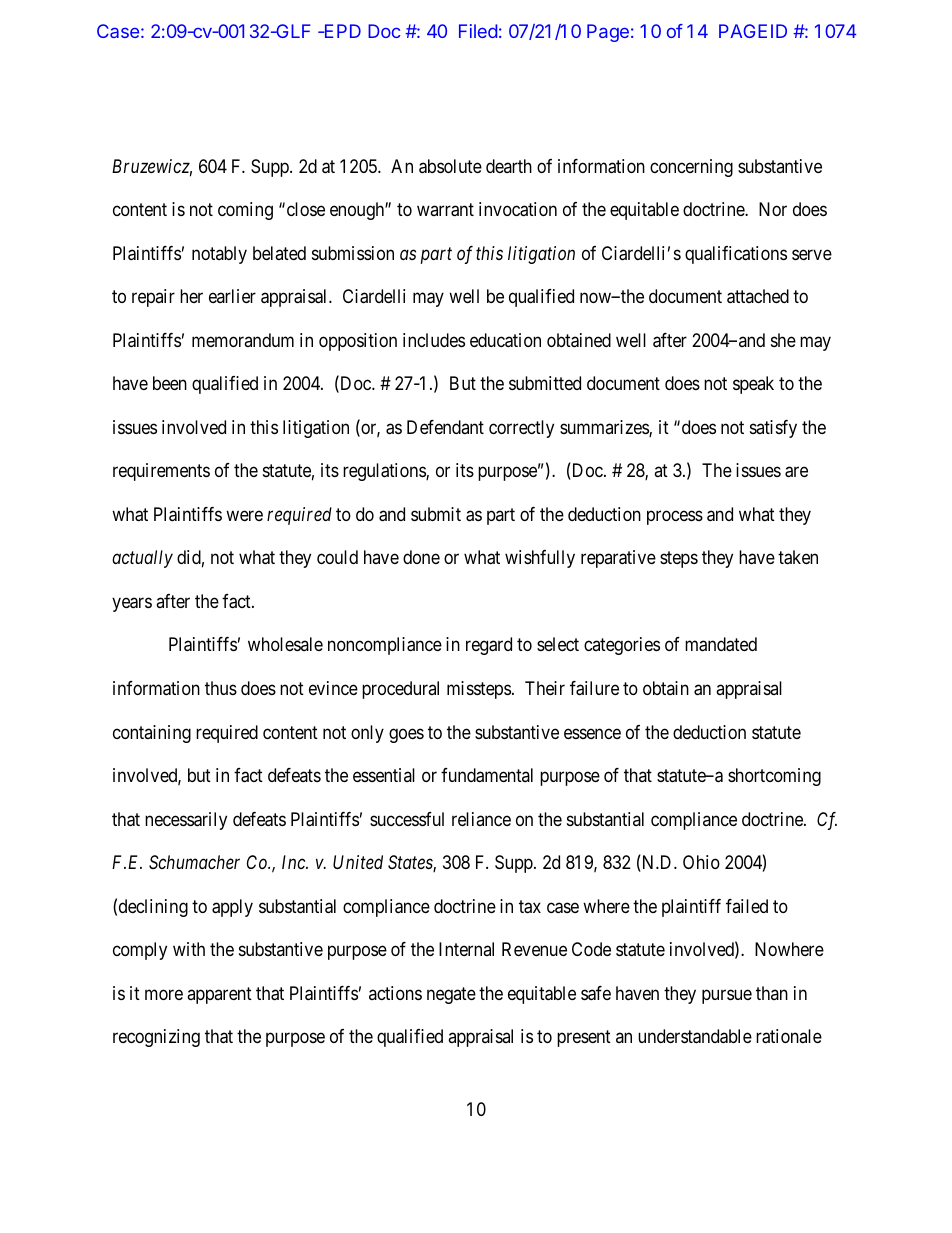 The height and width of the screenshot is (1233, 952). I want to click on Filed, so click(478, 31).
